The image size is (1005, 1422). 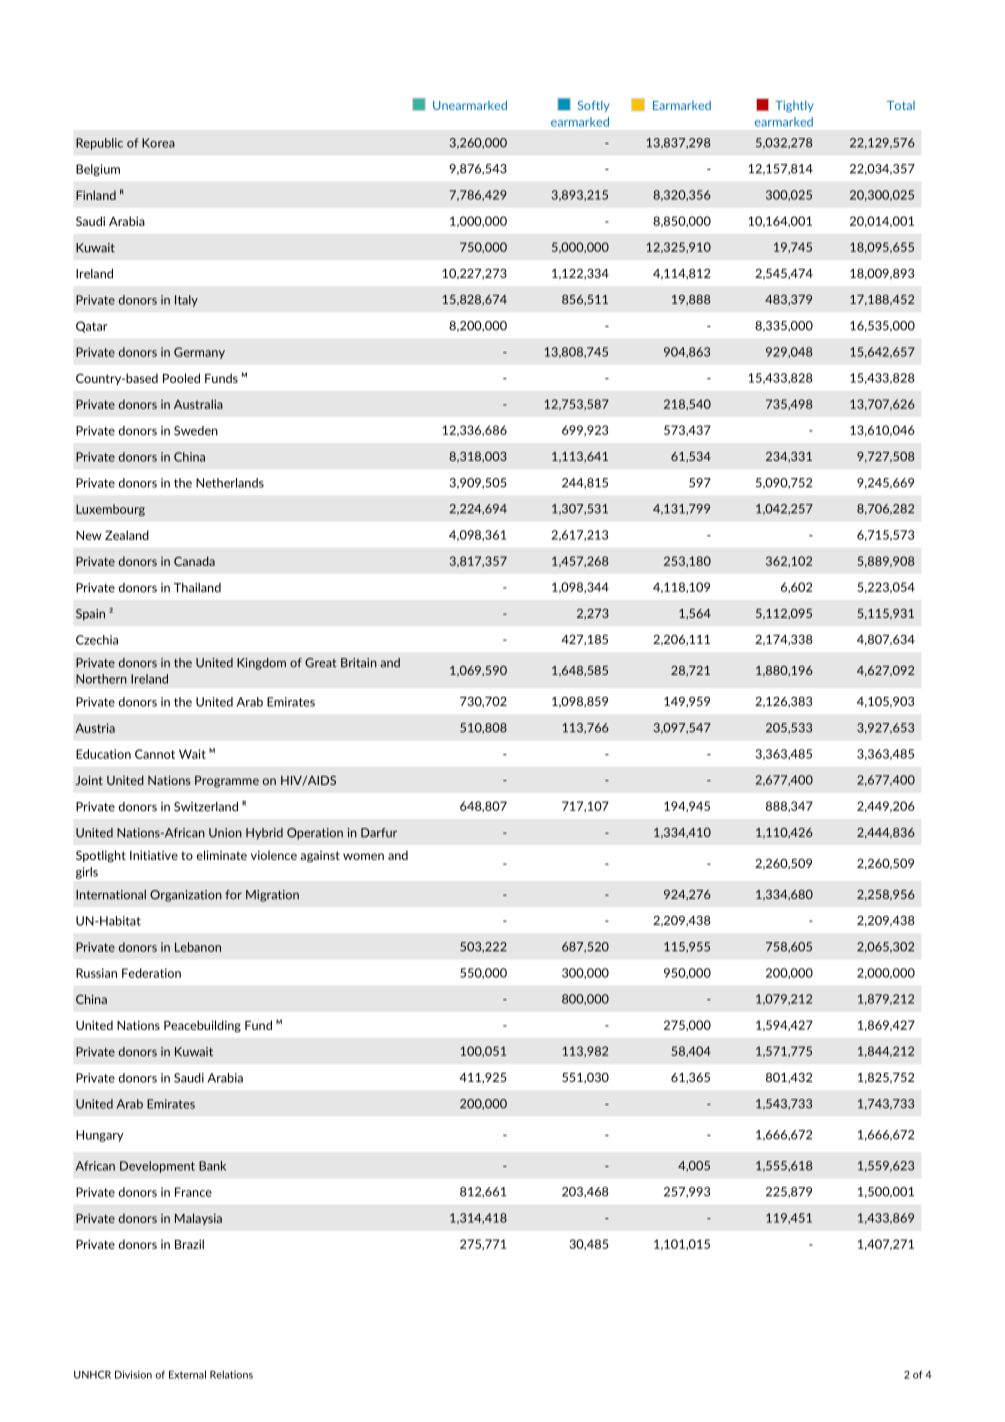 I want to click on External, so click(x=187, y=1374).
